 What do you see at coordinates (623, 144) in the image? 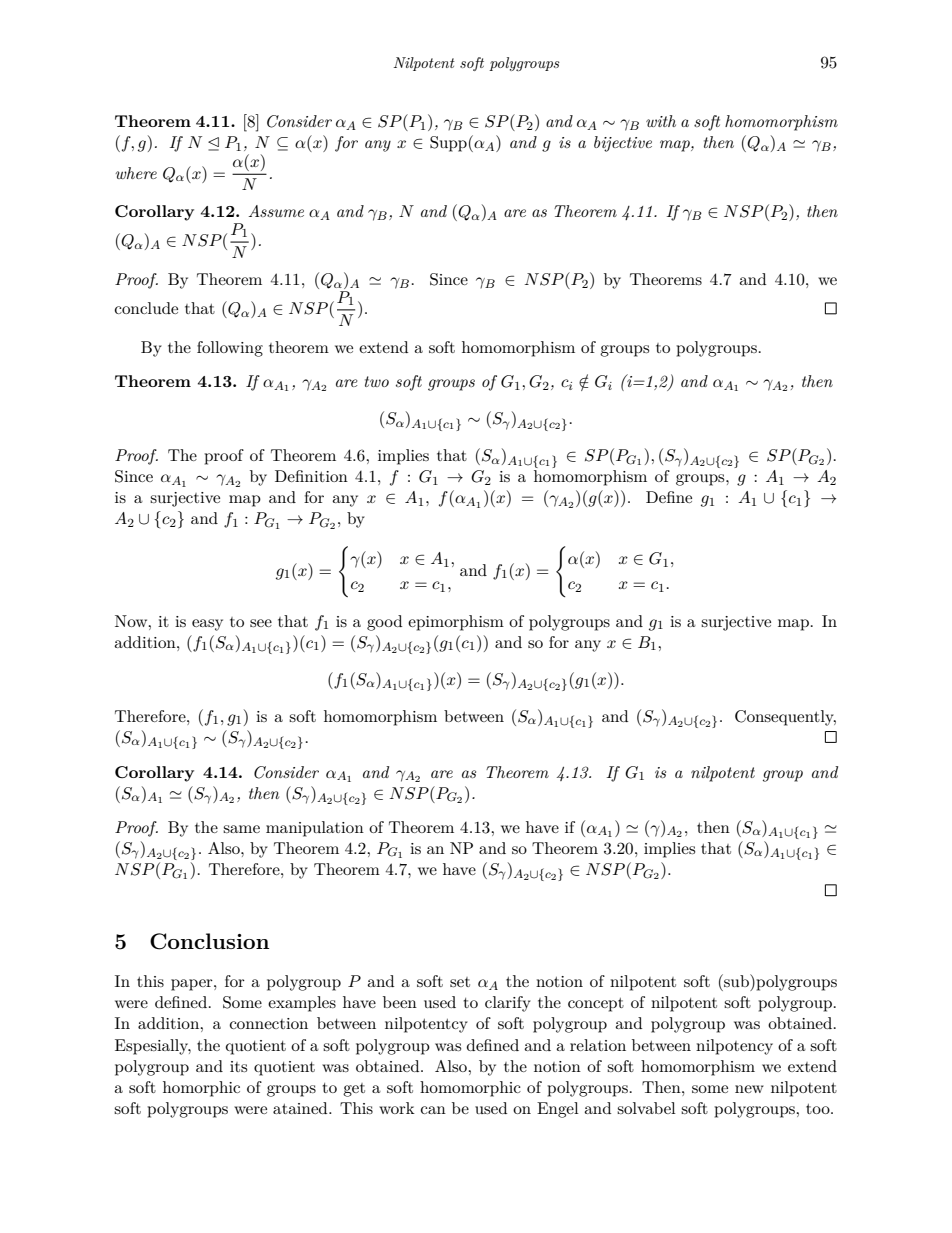
I see `bijective` at bounding box center [623, 144].
